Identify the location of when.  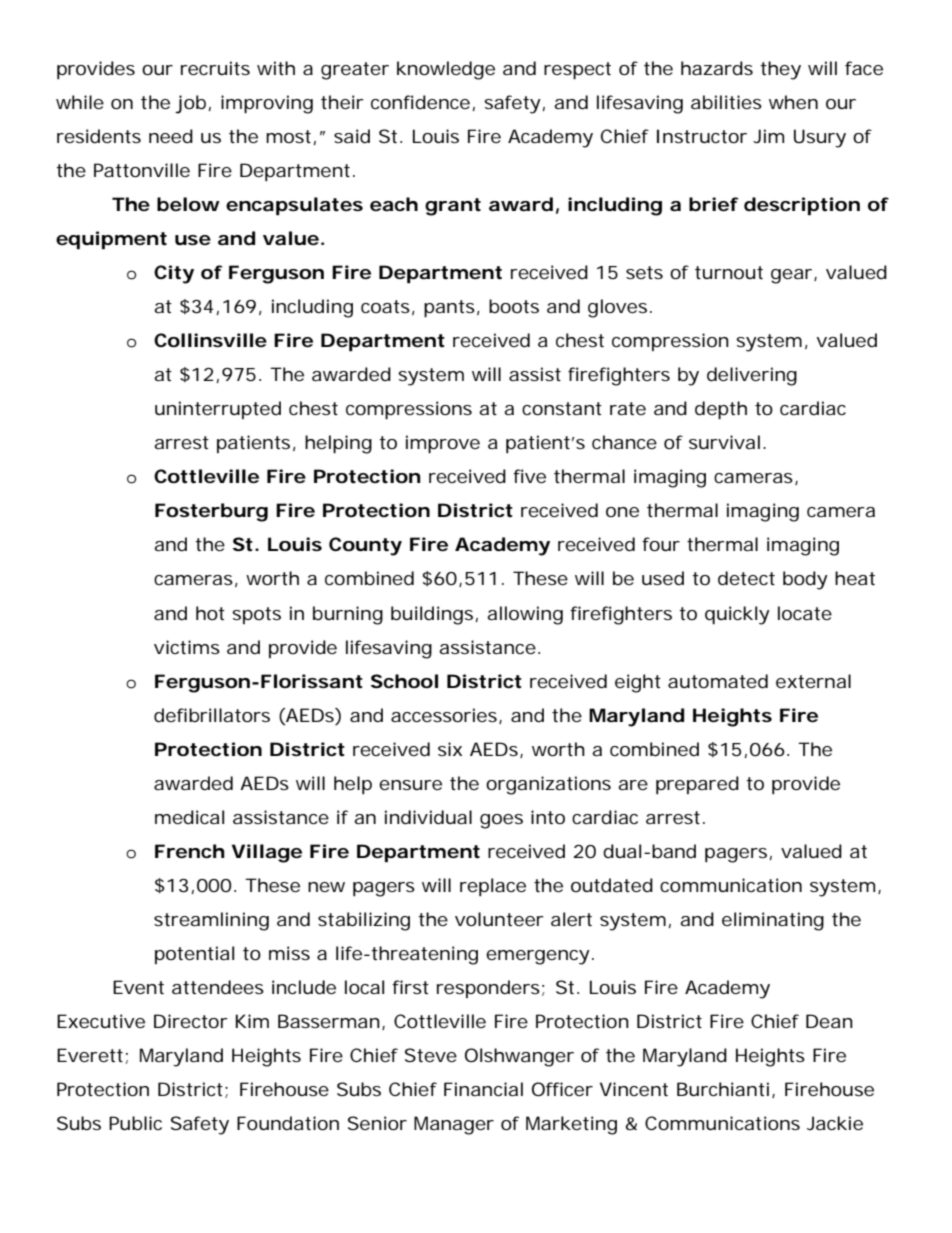
(793, 102).
